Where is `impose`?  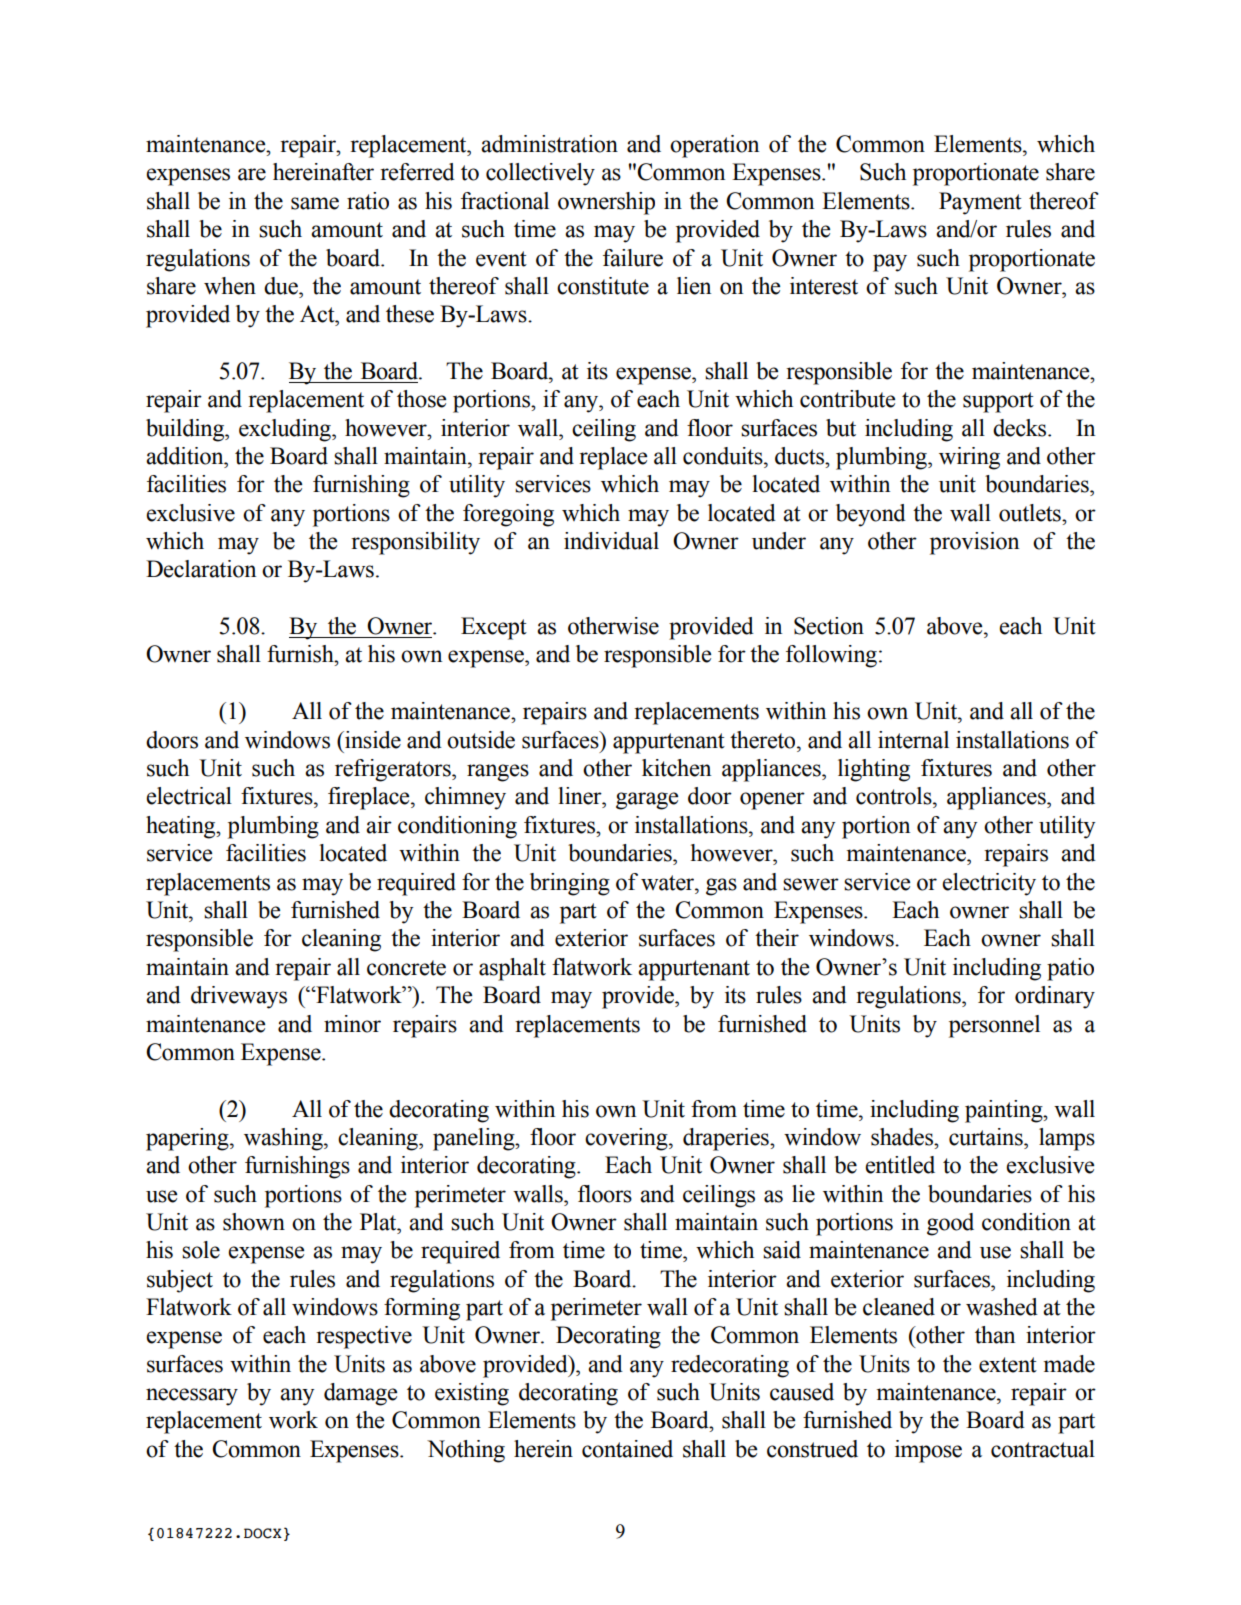
impose is located at coordinates (928, 1451).
